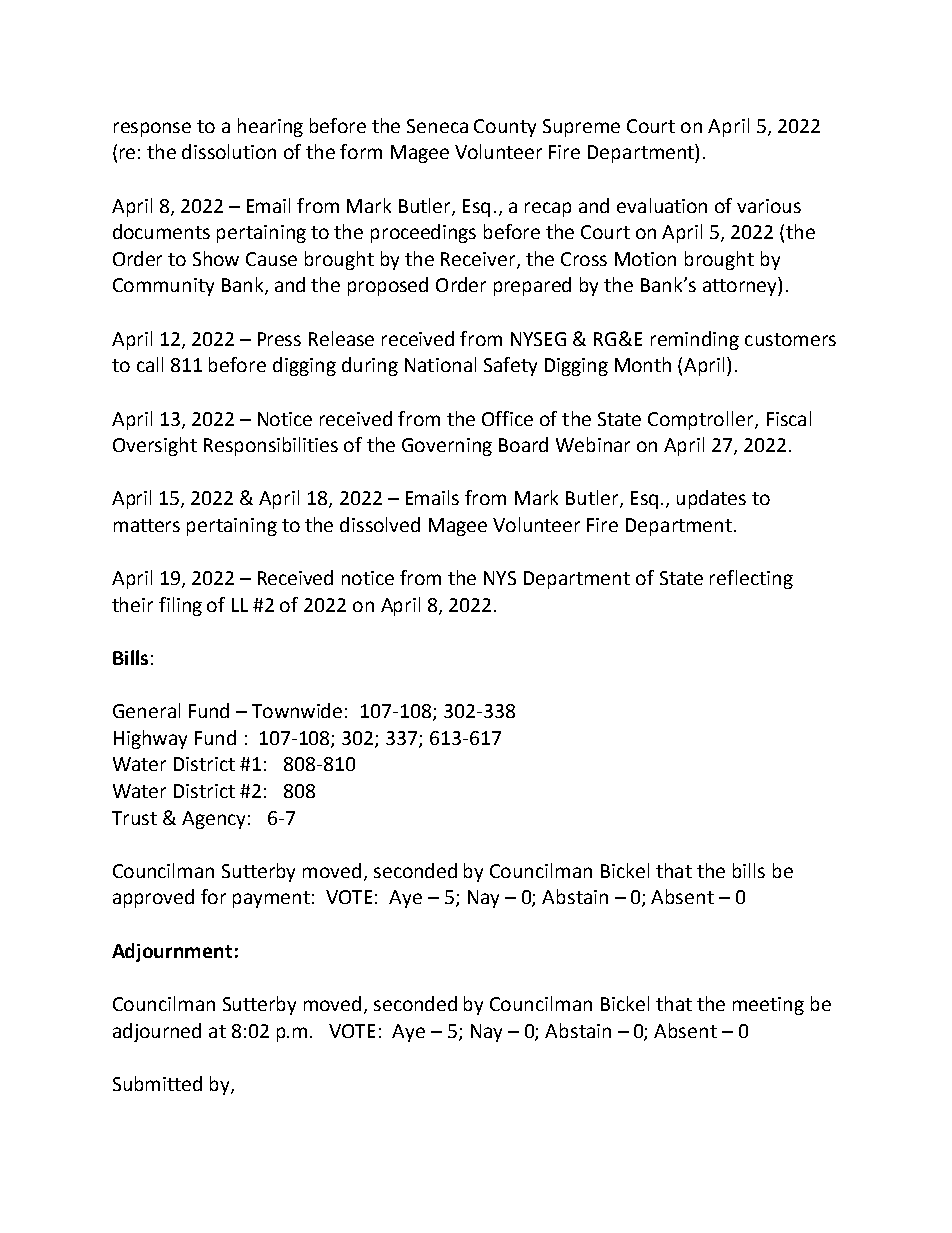 The image size is (952, 1233). I want to click on meeting, so click(768, 1006).
